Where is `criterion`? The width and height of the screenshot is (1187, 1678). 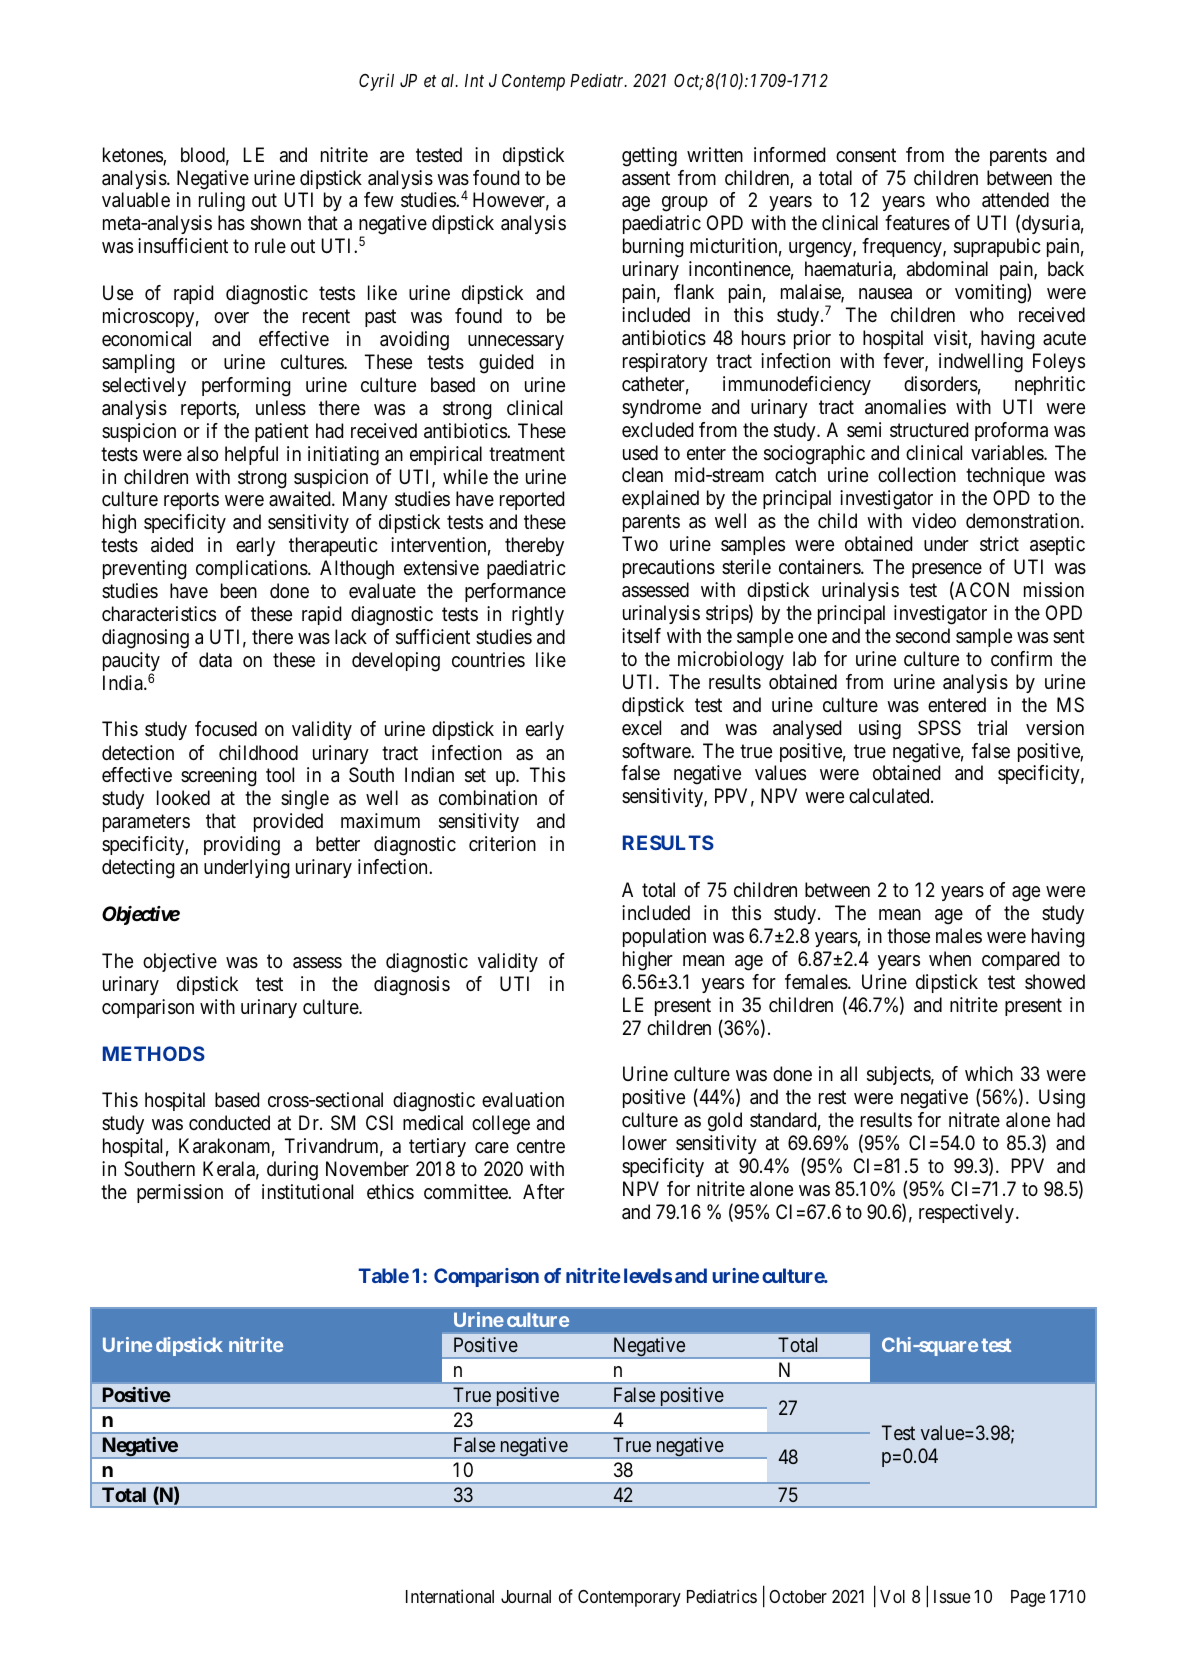
criterion is located at coordinates (502, 844).
